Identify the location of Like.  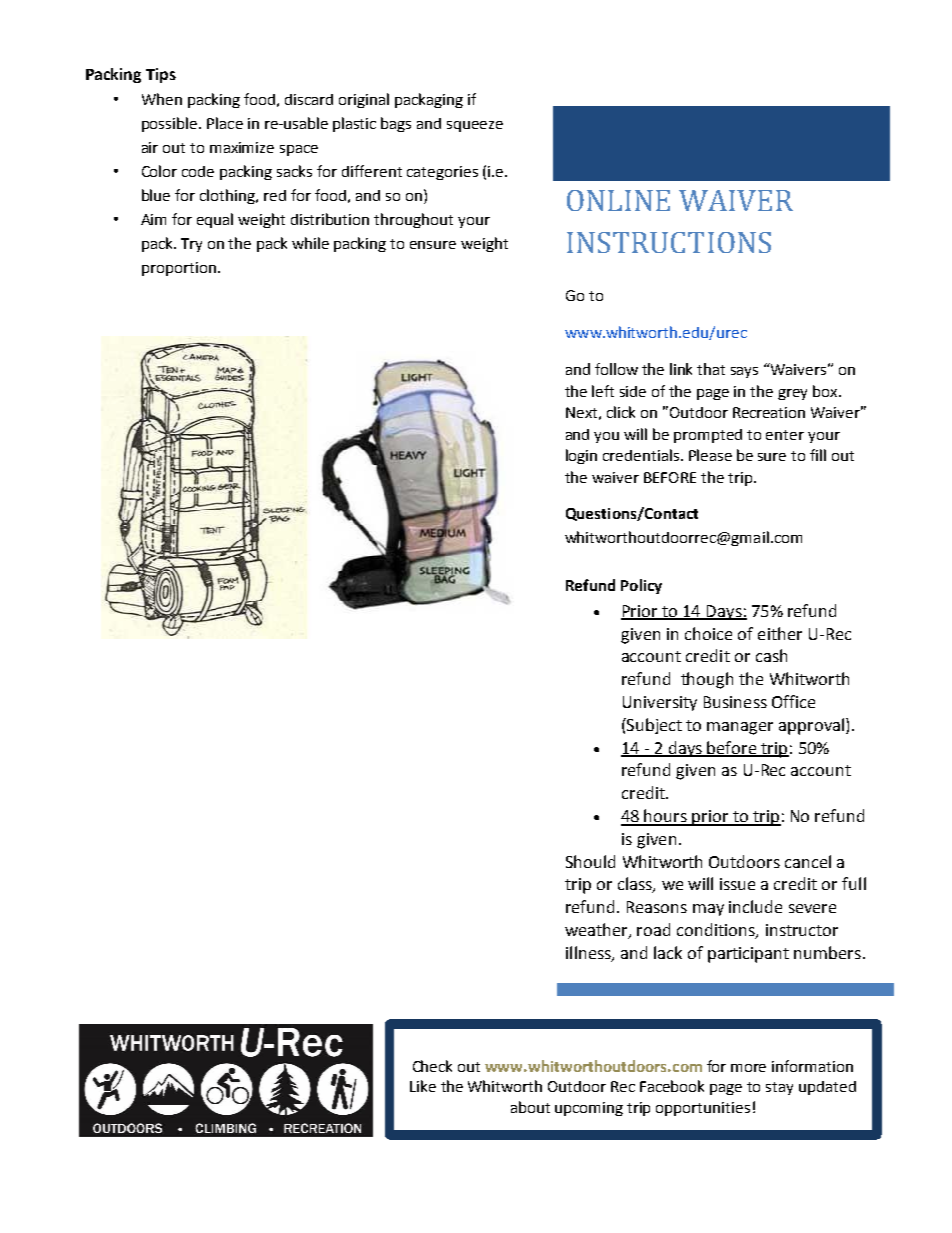
(423, 1086).
